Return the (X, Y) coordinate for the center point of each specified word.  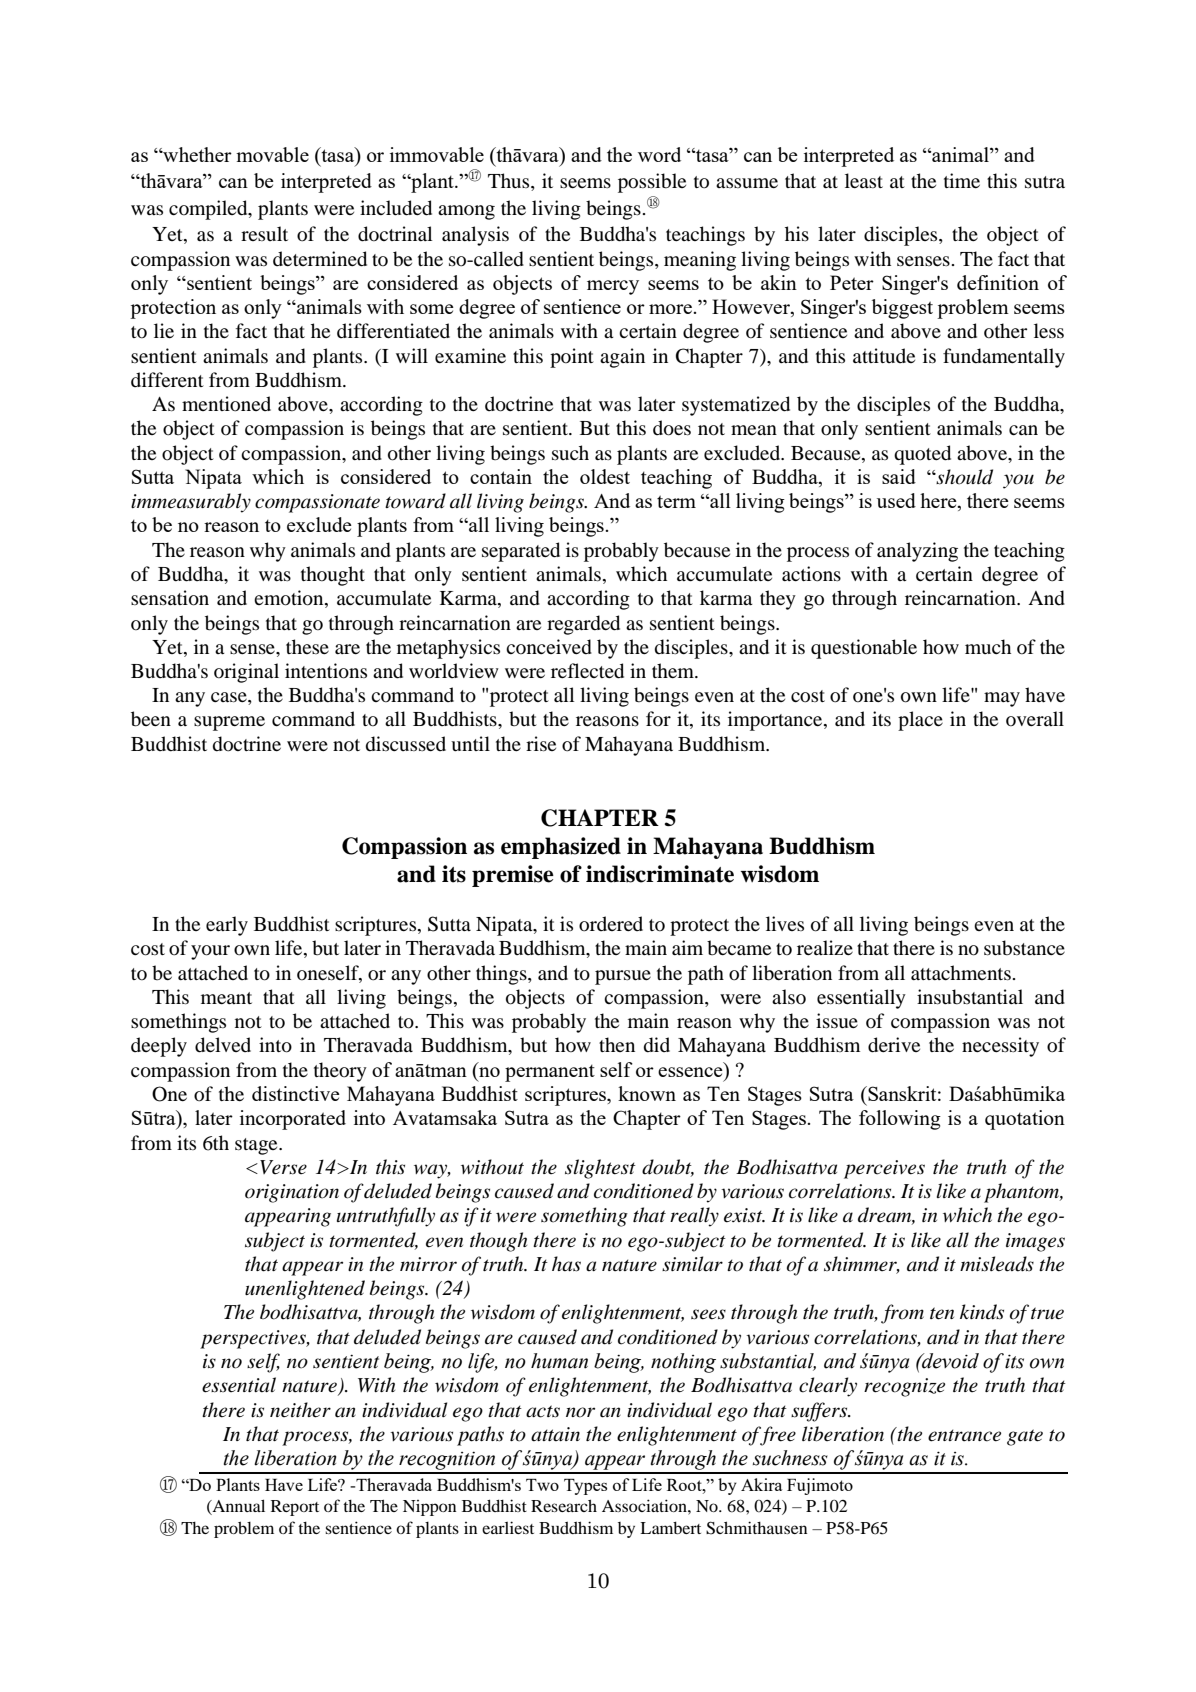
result (264, 233)
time (962, 180)
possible (652, 183)
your (210, 952)
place (920, 721)
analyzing (917, 552)
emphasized (561, 848)
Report (295, 1508)
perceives (884, 1169)
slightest (600, 1169)
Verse (283, 1167)
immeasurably (191, 503)
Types (585, 1487)
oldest (605, 476)
